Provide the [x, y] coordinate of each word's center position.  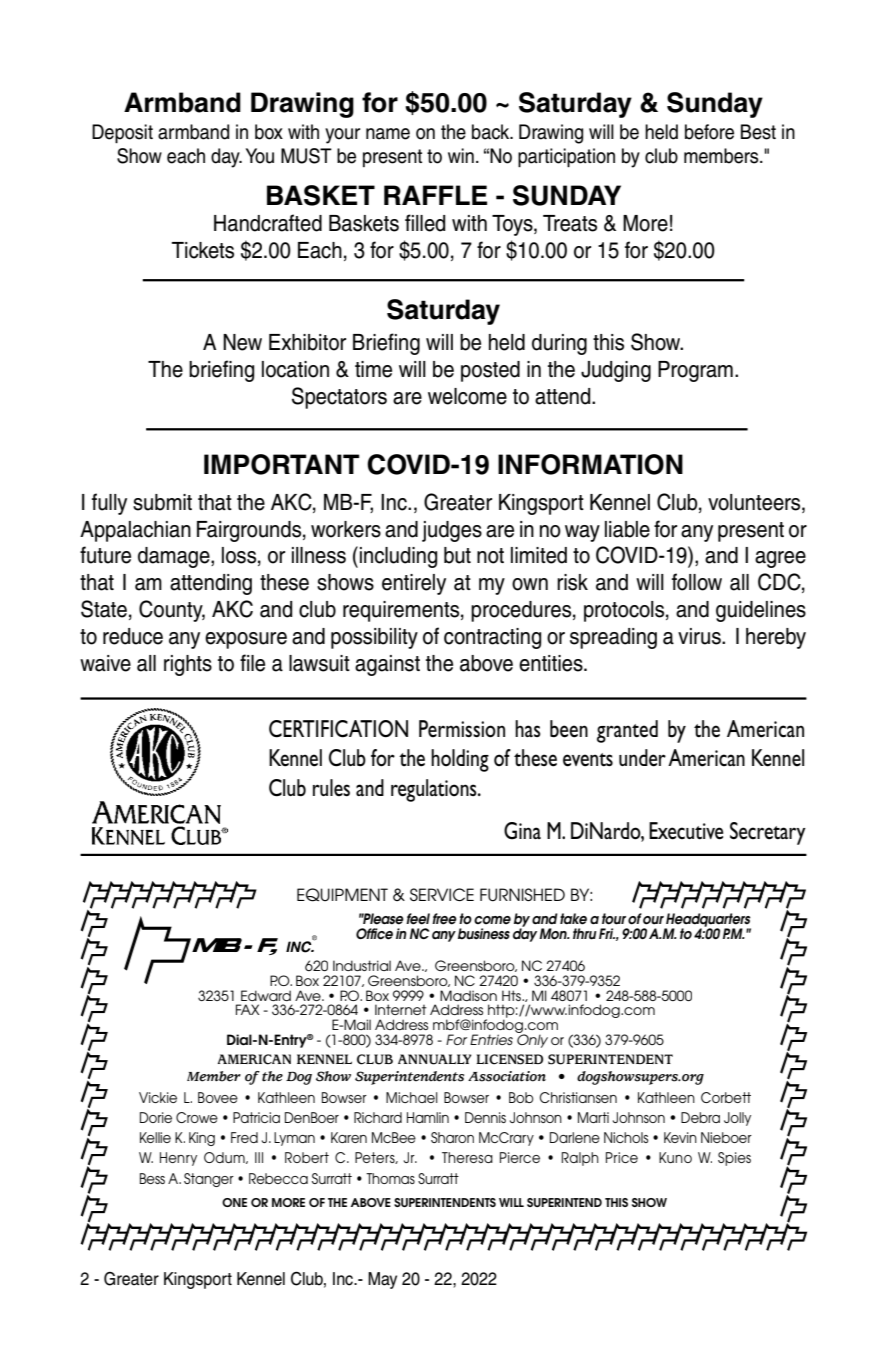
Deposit [122, 133]
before [709, 132]
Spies [734, 1159]
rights [188, 665]
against [387, 665]
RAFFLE [435, 195]
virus [700, 636]
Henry [178, 1159]
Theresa [467, 1157]
